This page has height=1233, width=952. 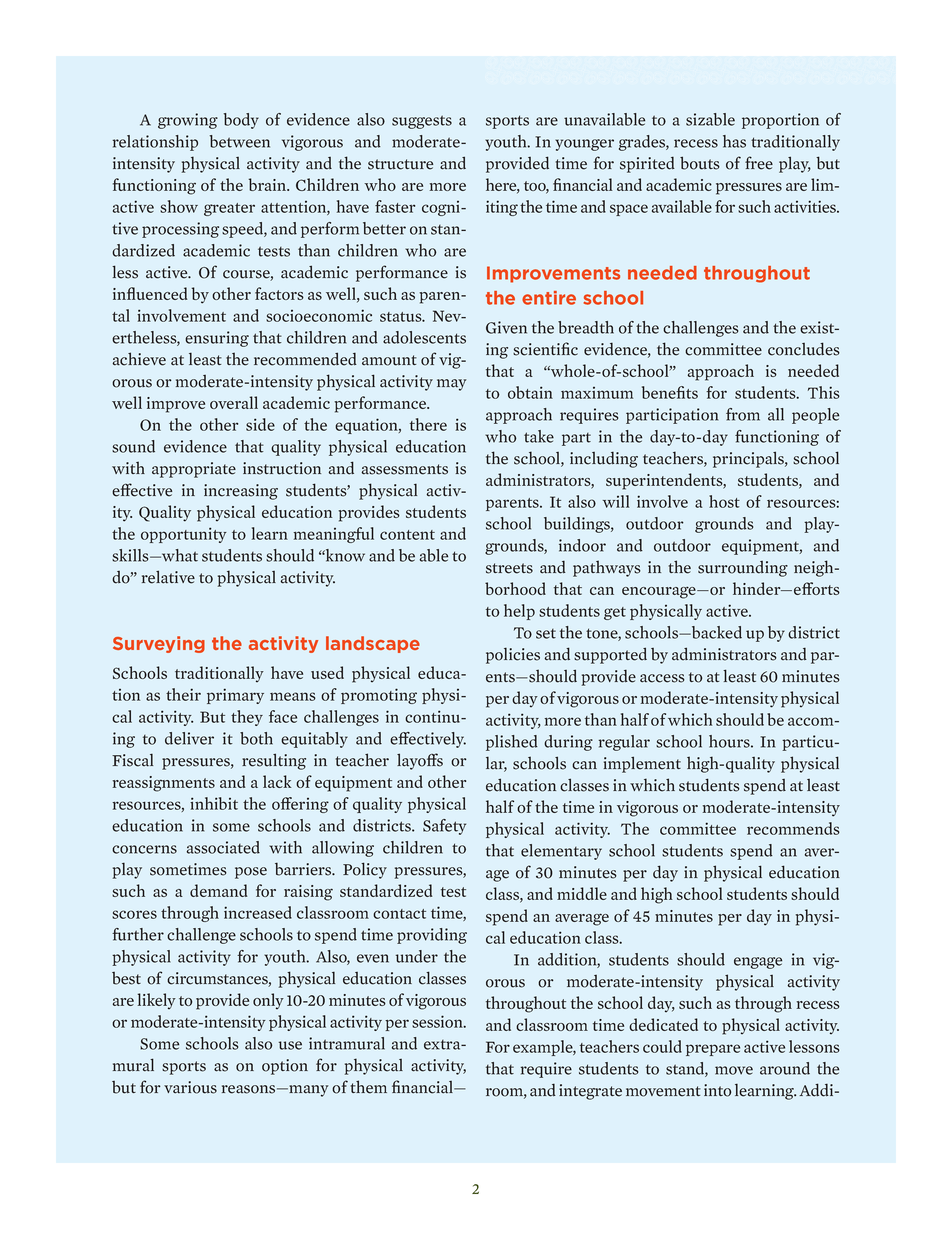 I want to click on suggests, so click(x=422, y=122).
